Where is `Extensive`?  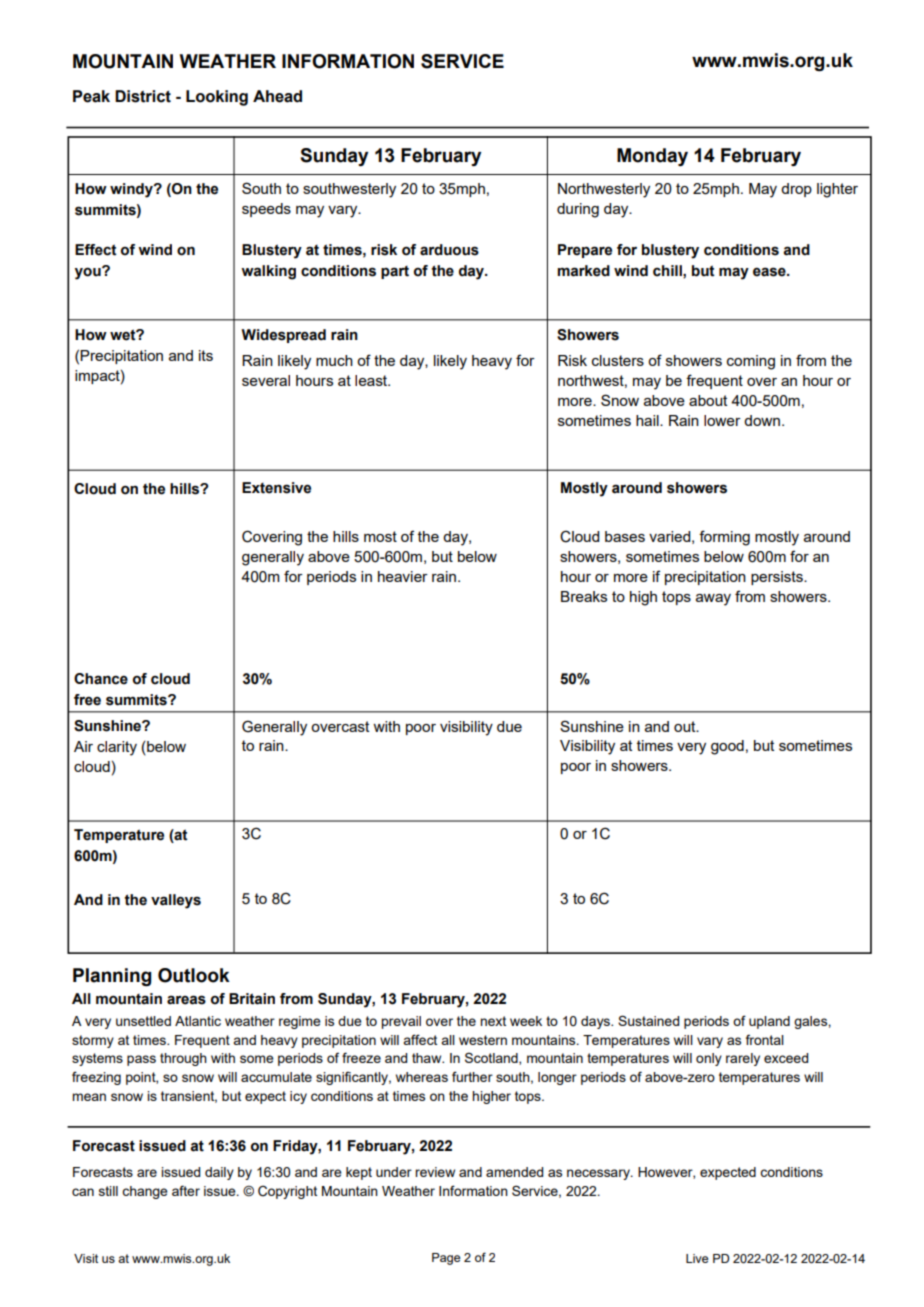
Extensive is located at coordinates (276, 488).
